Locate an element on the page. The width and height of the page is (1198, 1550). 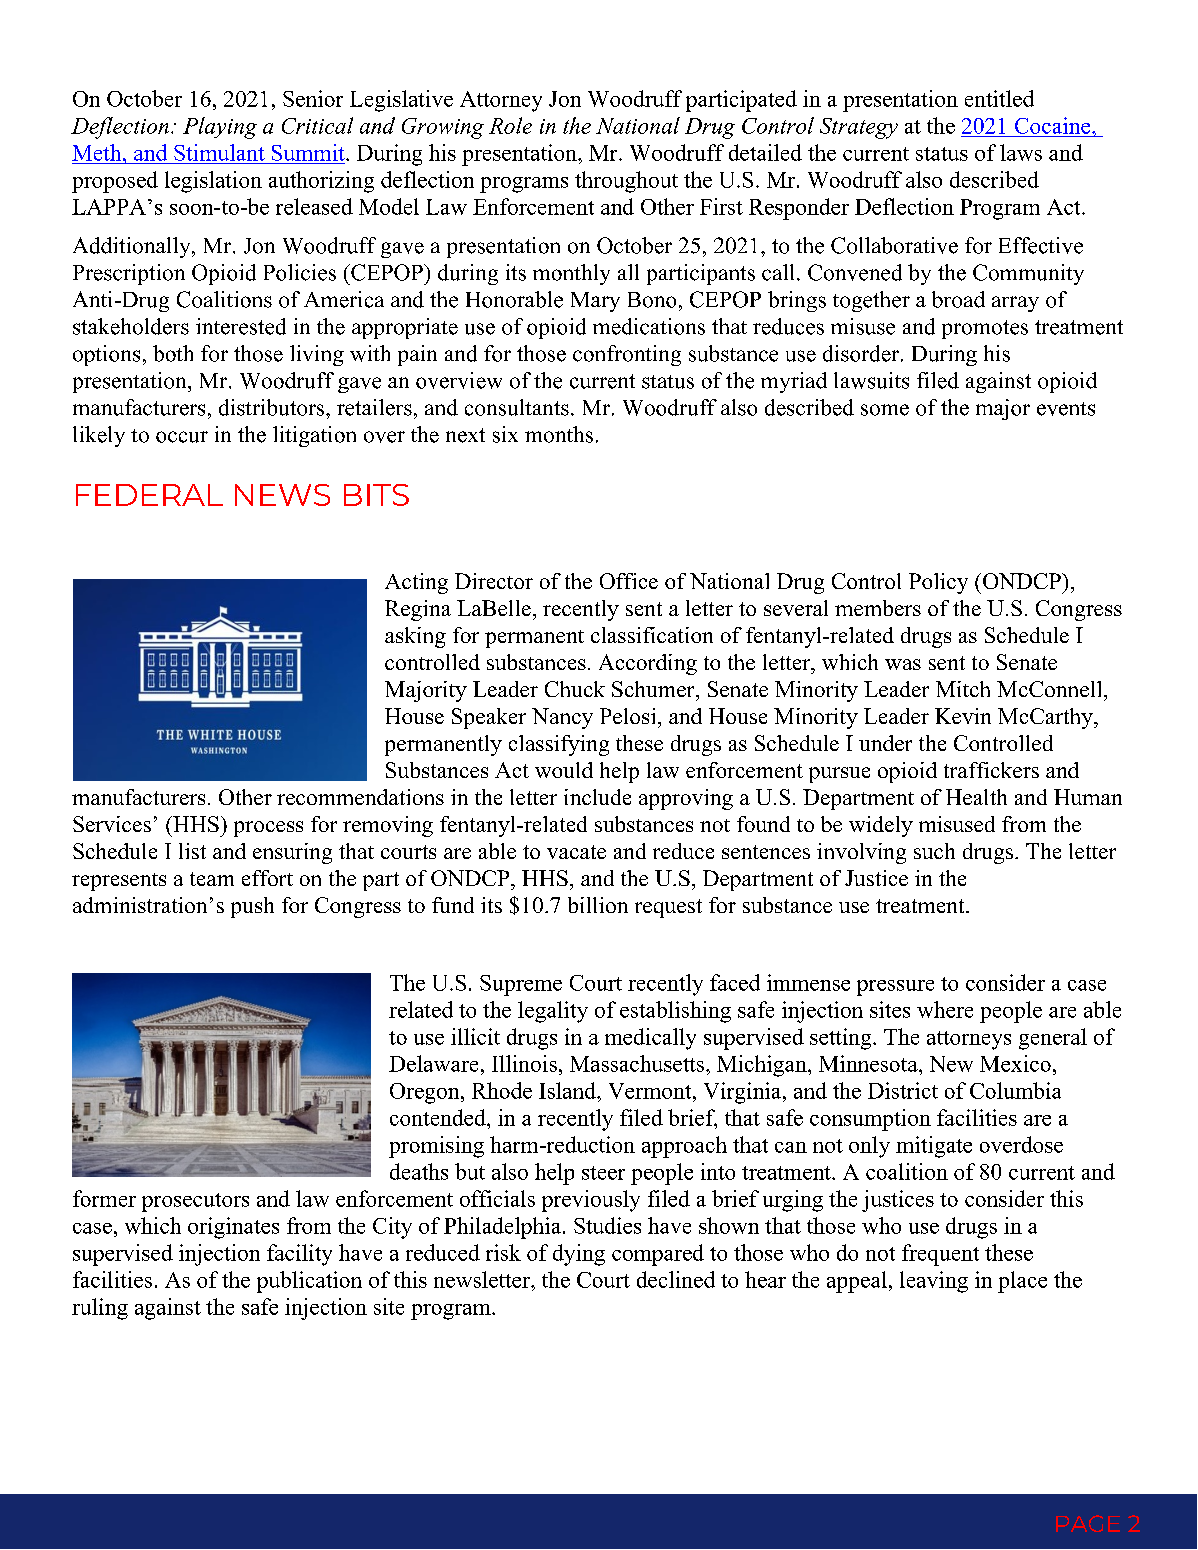
FEDERAL is located at coordinates (149, 495).
